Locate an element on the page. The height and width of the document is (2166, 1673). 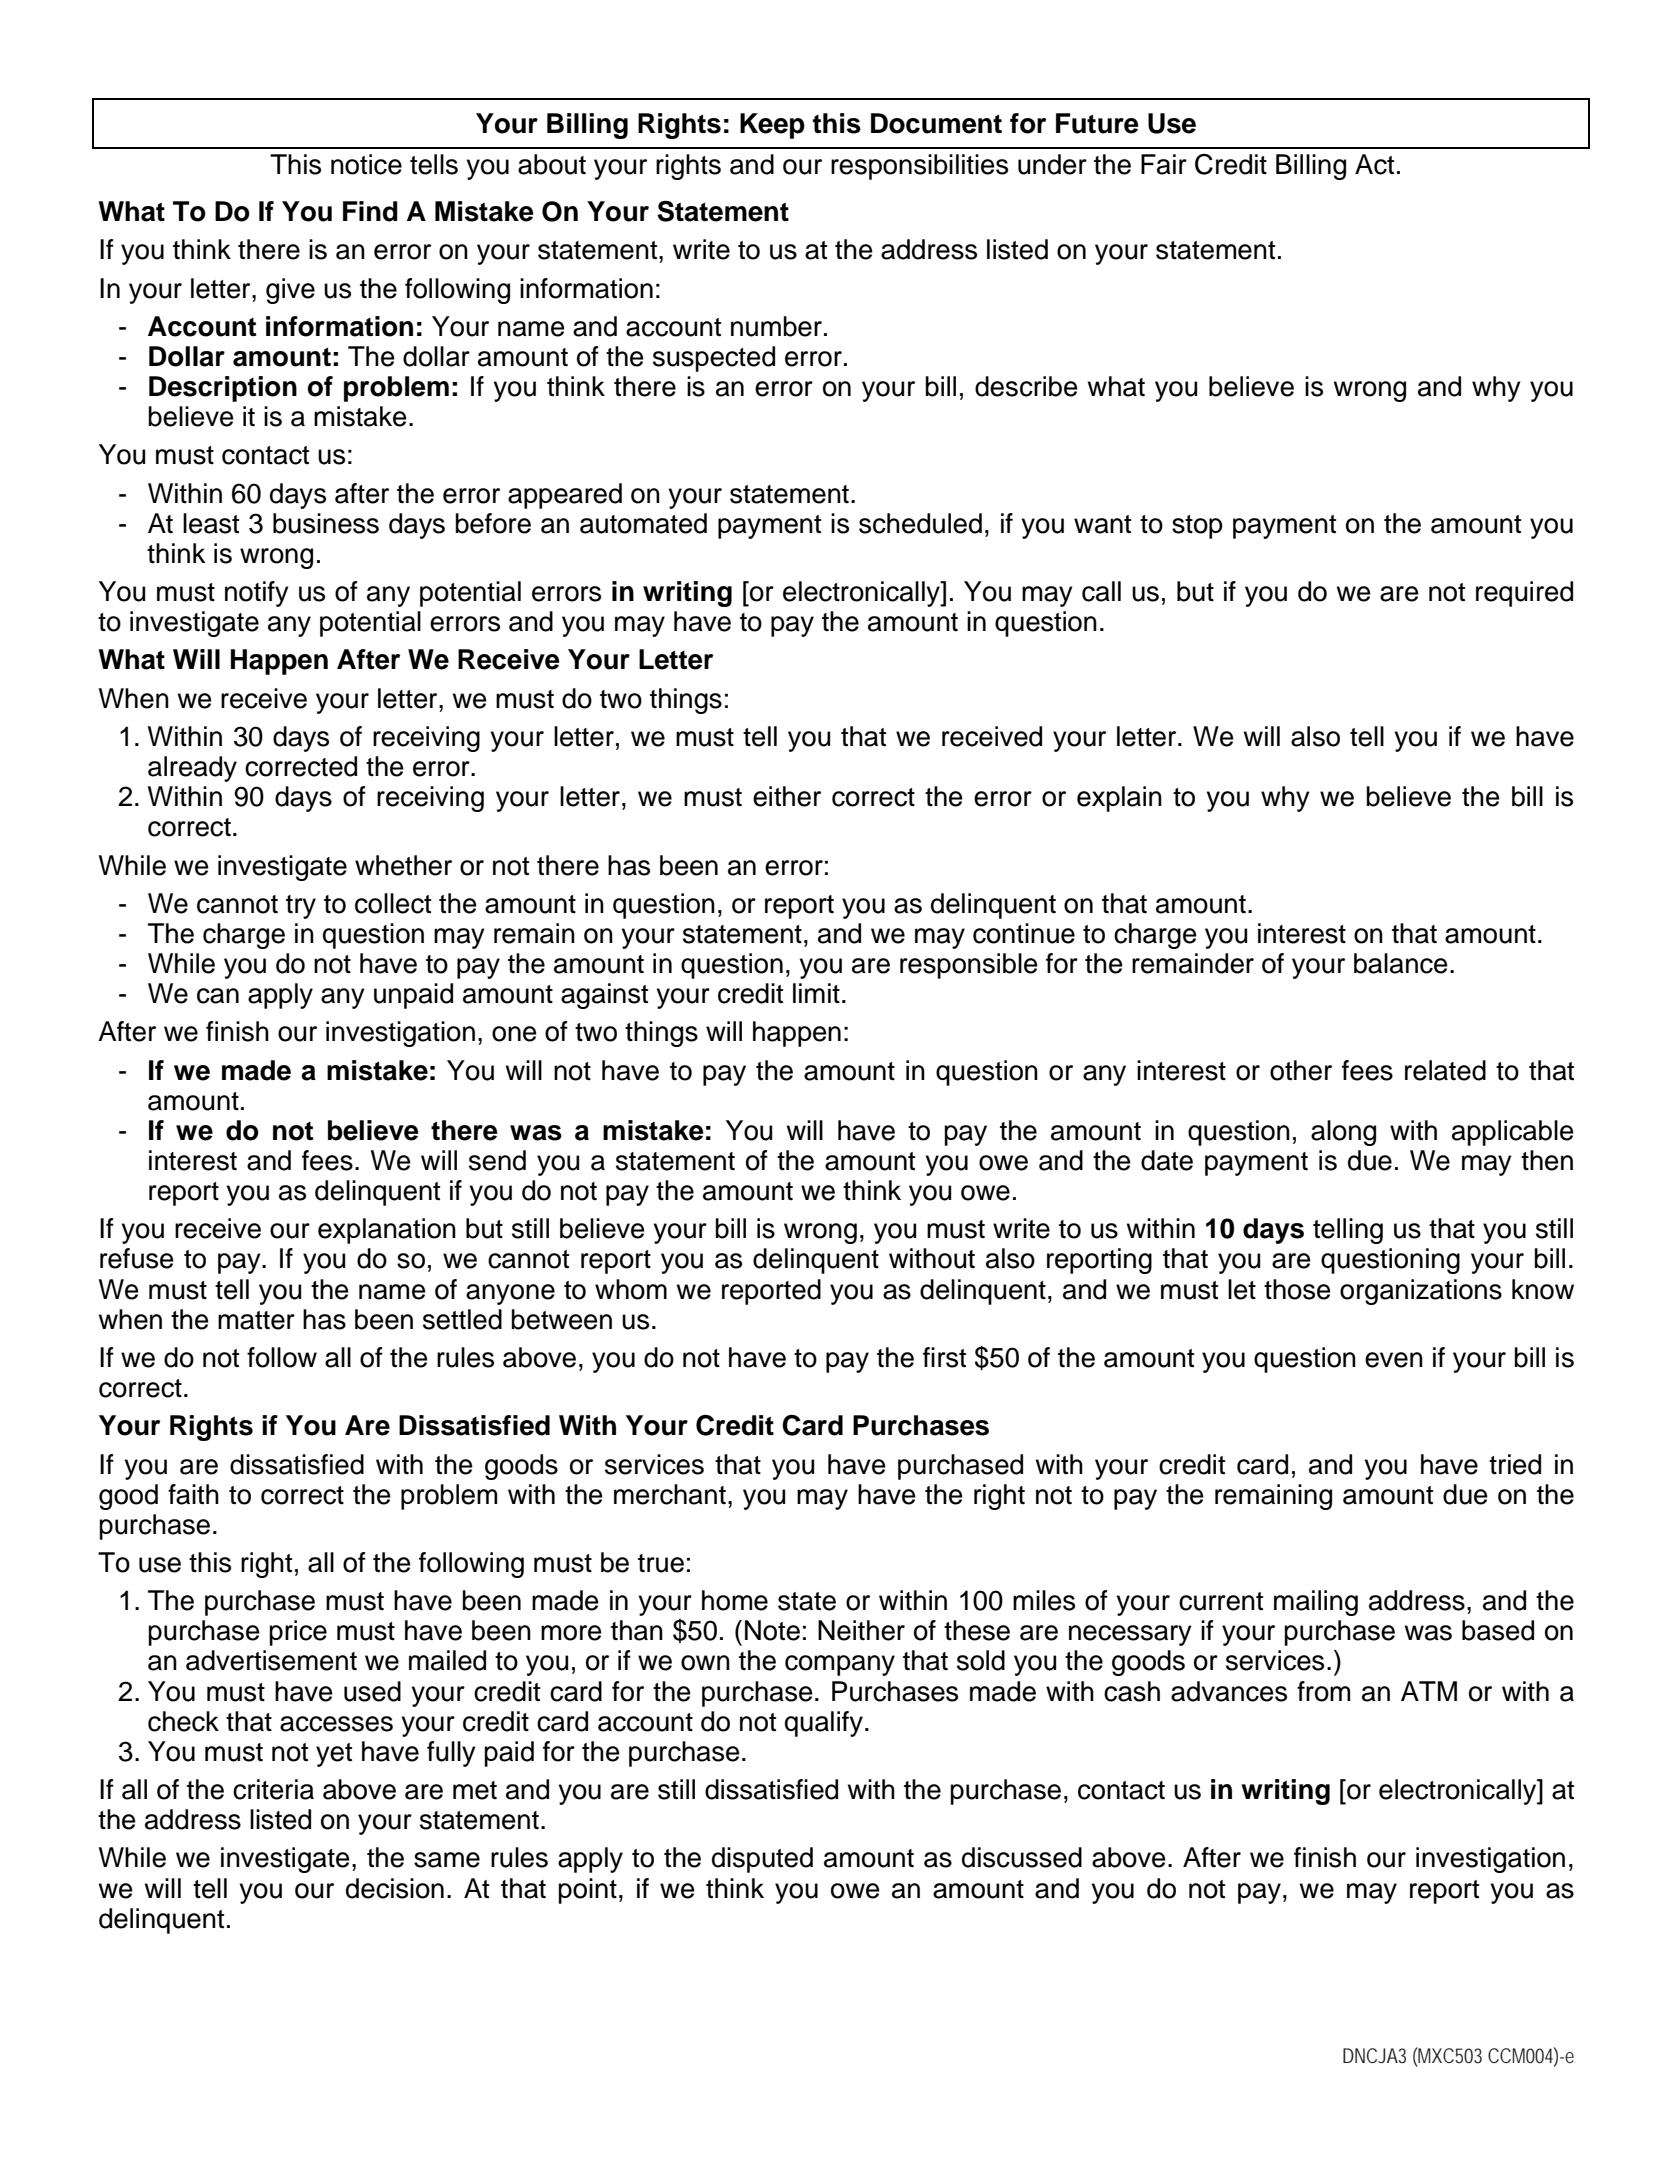
already is located at coordinates (192, 769).
